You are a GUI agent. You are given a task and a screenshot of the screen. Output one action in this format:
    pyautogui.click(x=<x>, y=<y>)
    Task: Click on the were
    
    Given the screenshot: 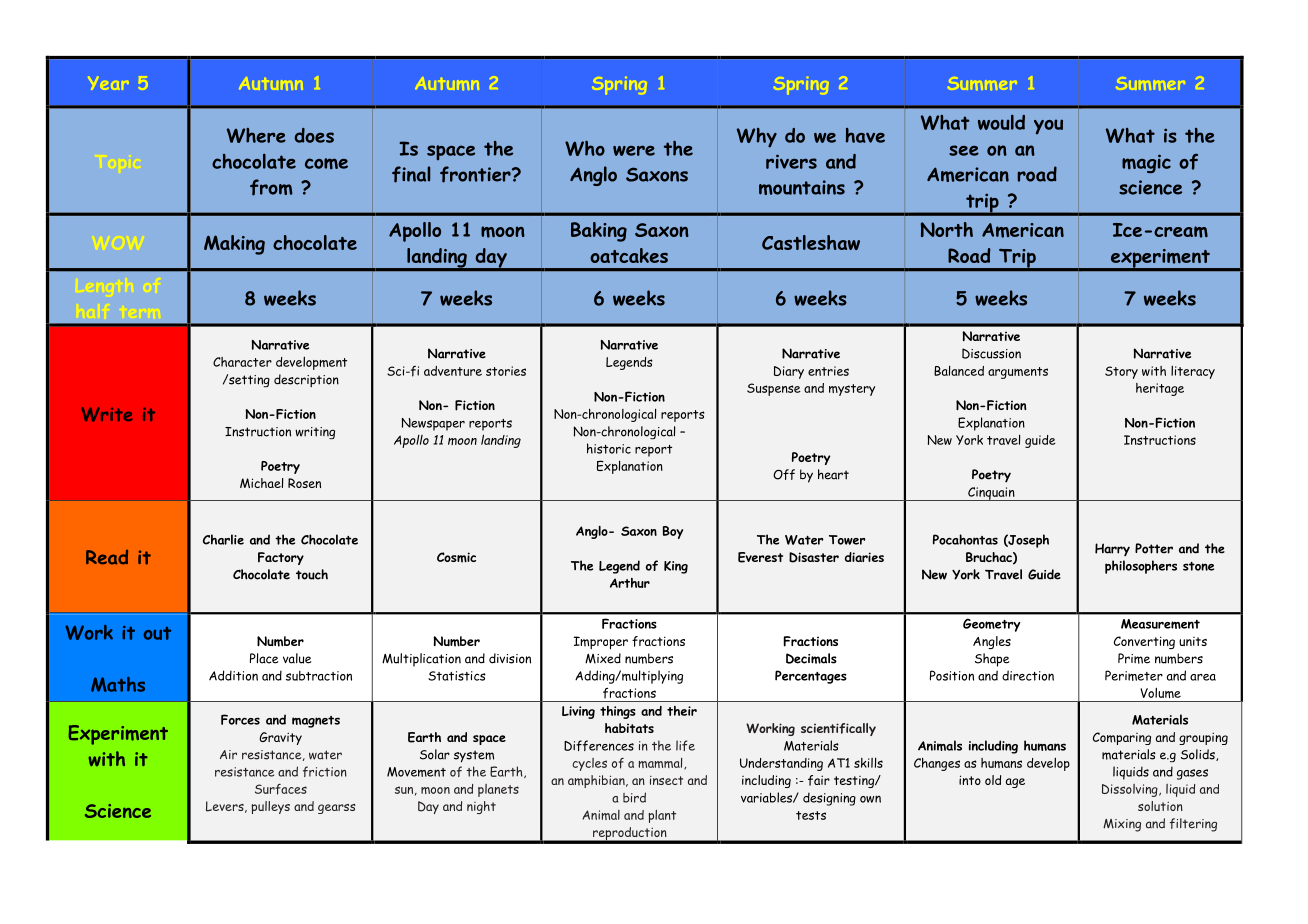 What is the action you would take?
    pyautogui.click(x=634, y=150)
